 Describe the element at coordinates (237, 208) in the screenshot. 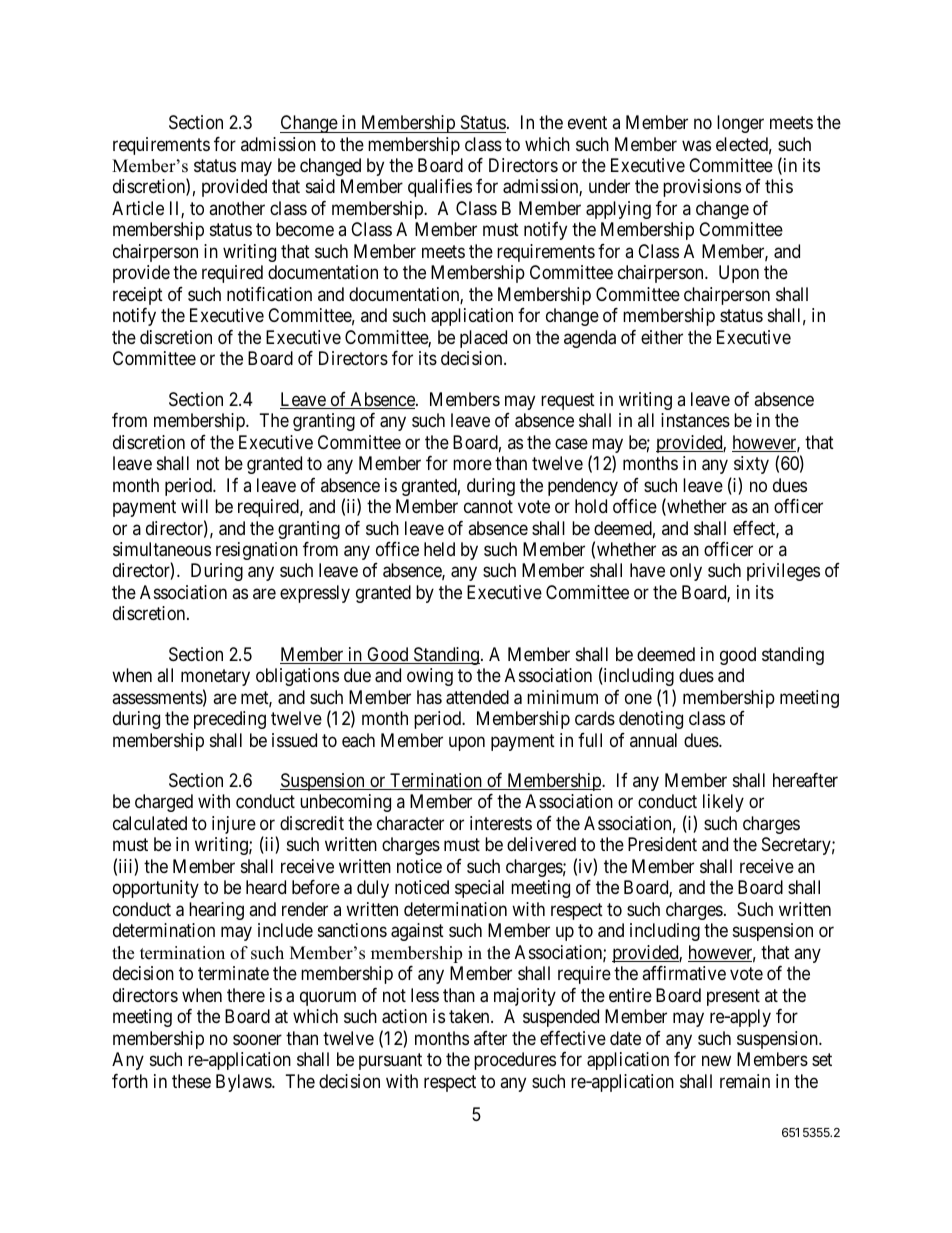

I see `another` at that location.
